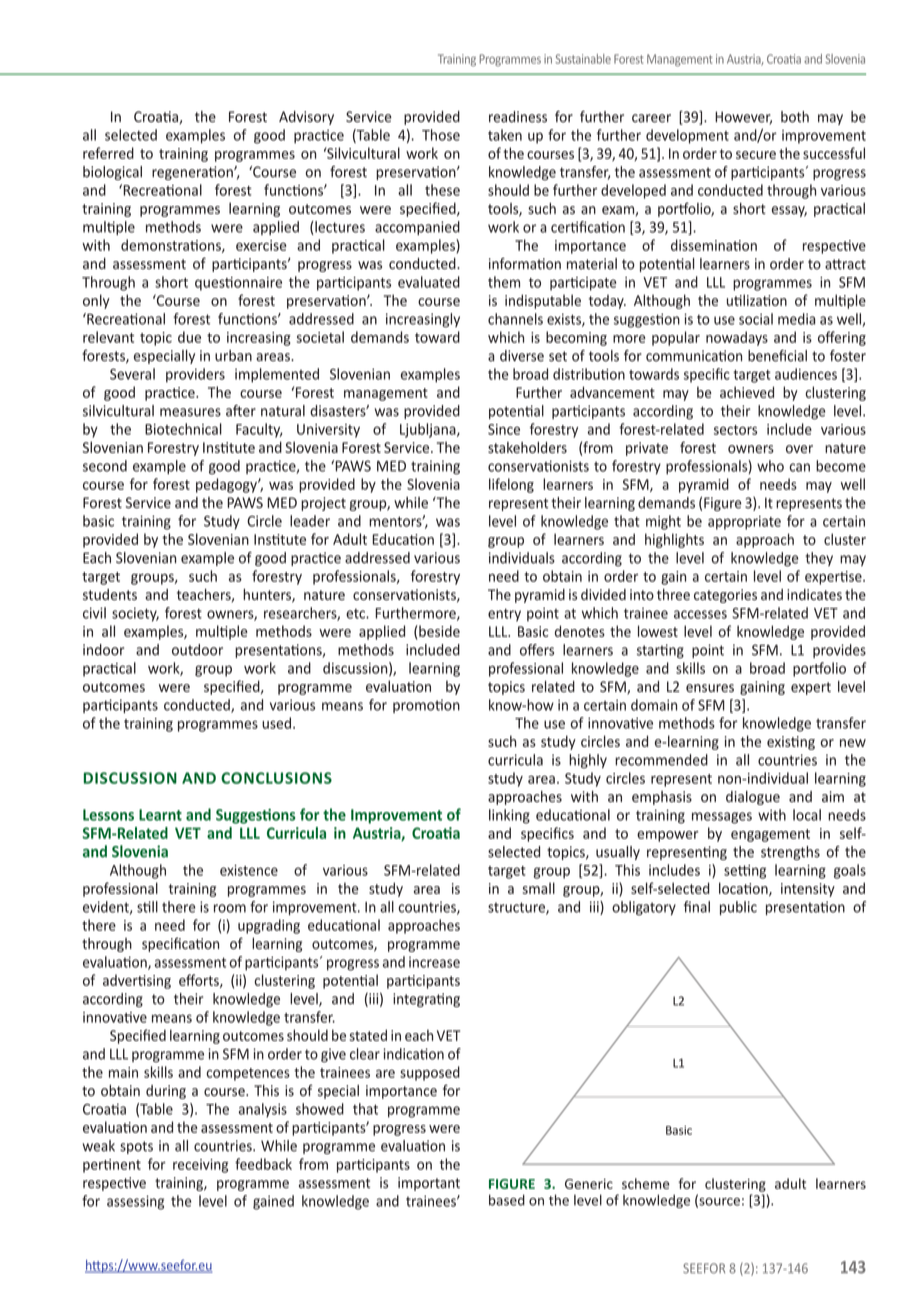 The image size is (921, 1316). Describe the element at coordinates (429, 1184) in the image. I see `important` at that location.
